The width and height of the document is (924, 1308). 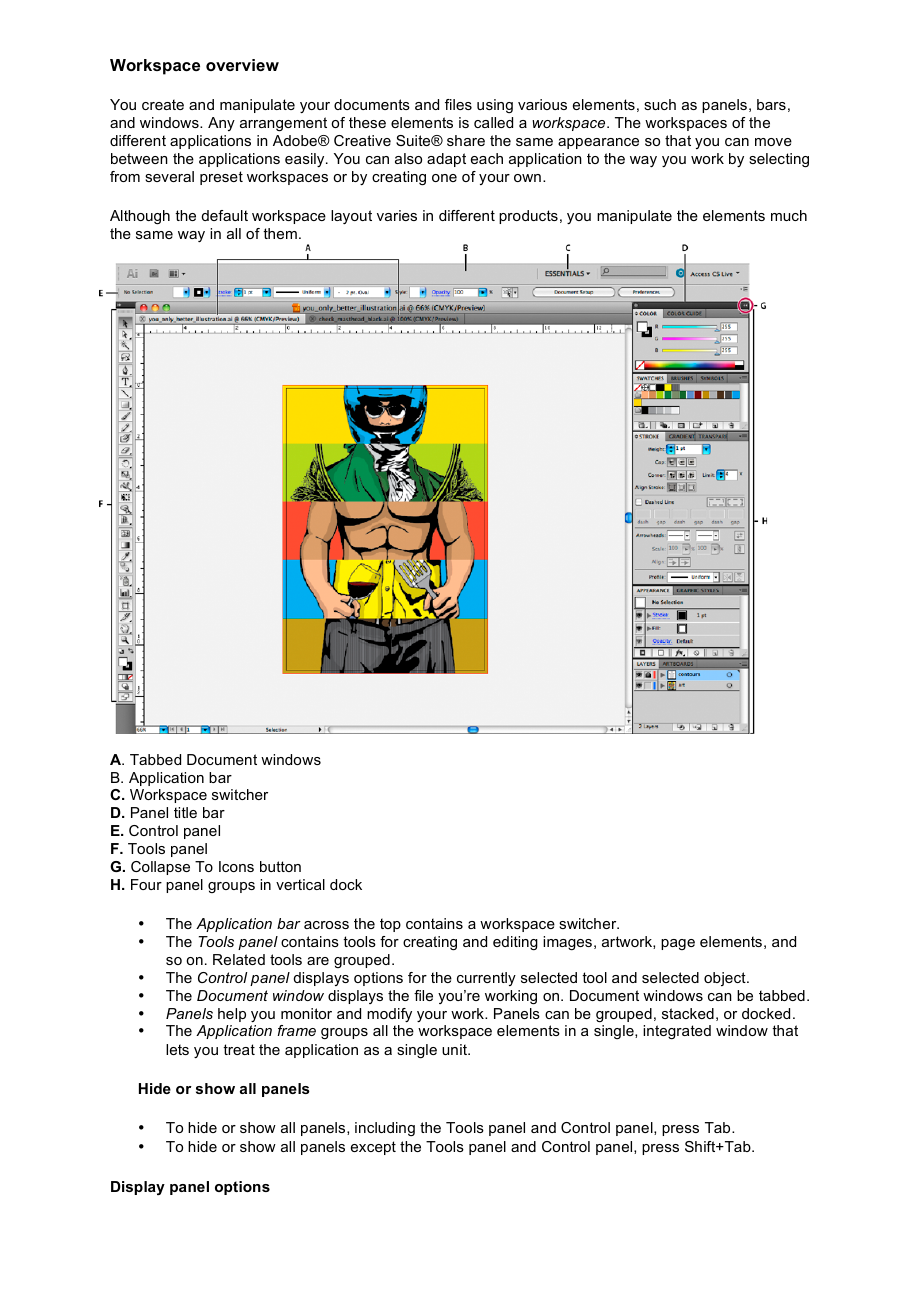 What do you see at coordinates (495, 106) in the document?
I see `using` at bounding box center [495, 106].
